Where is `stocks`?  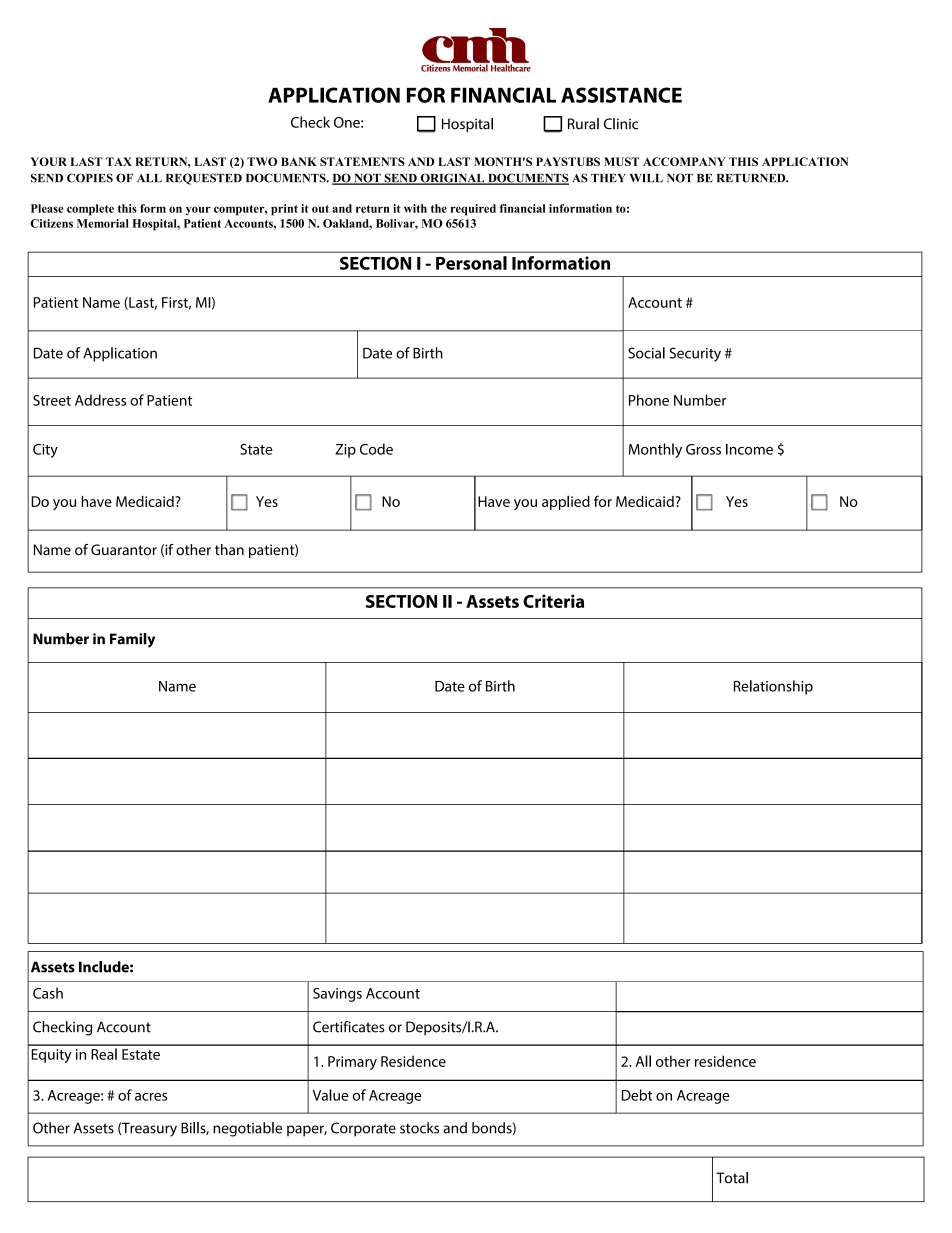
stocks is located at coordinates (419, 1128).
